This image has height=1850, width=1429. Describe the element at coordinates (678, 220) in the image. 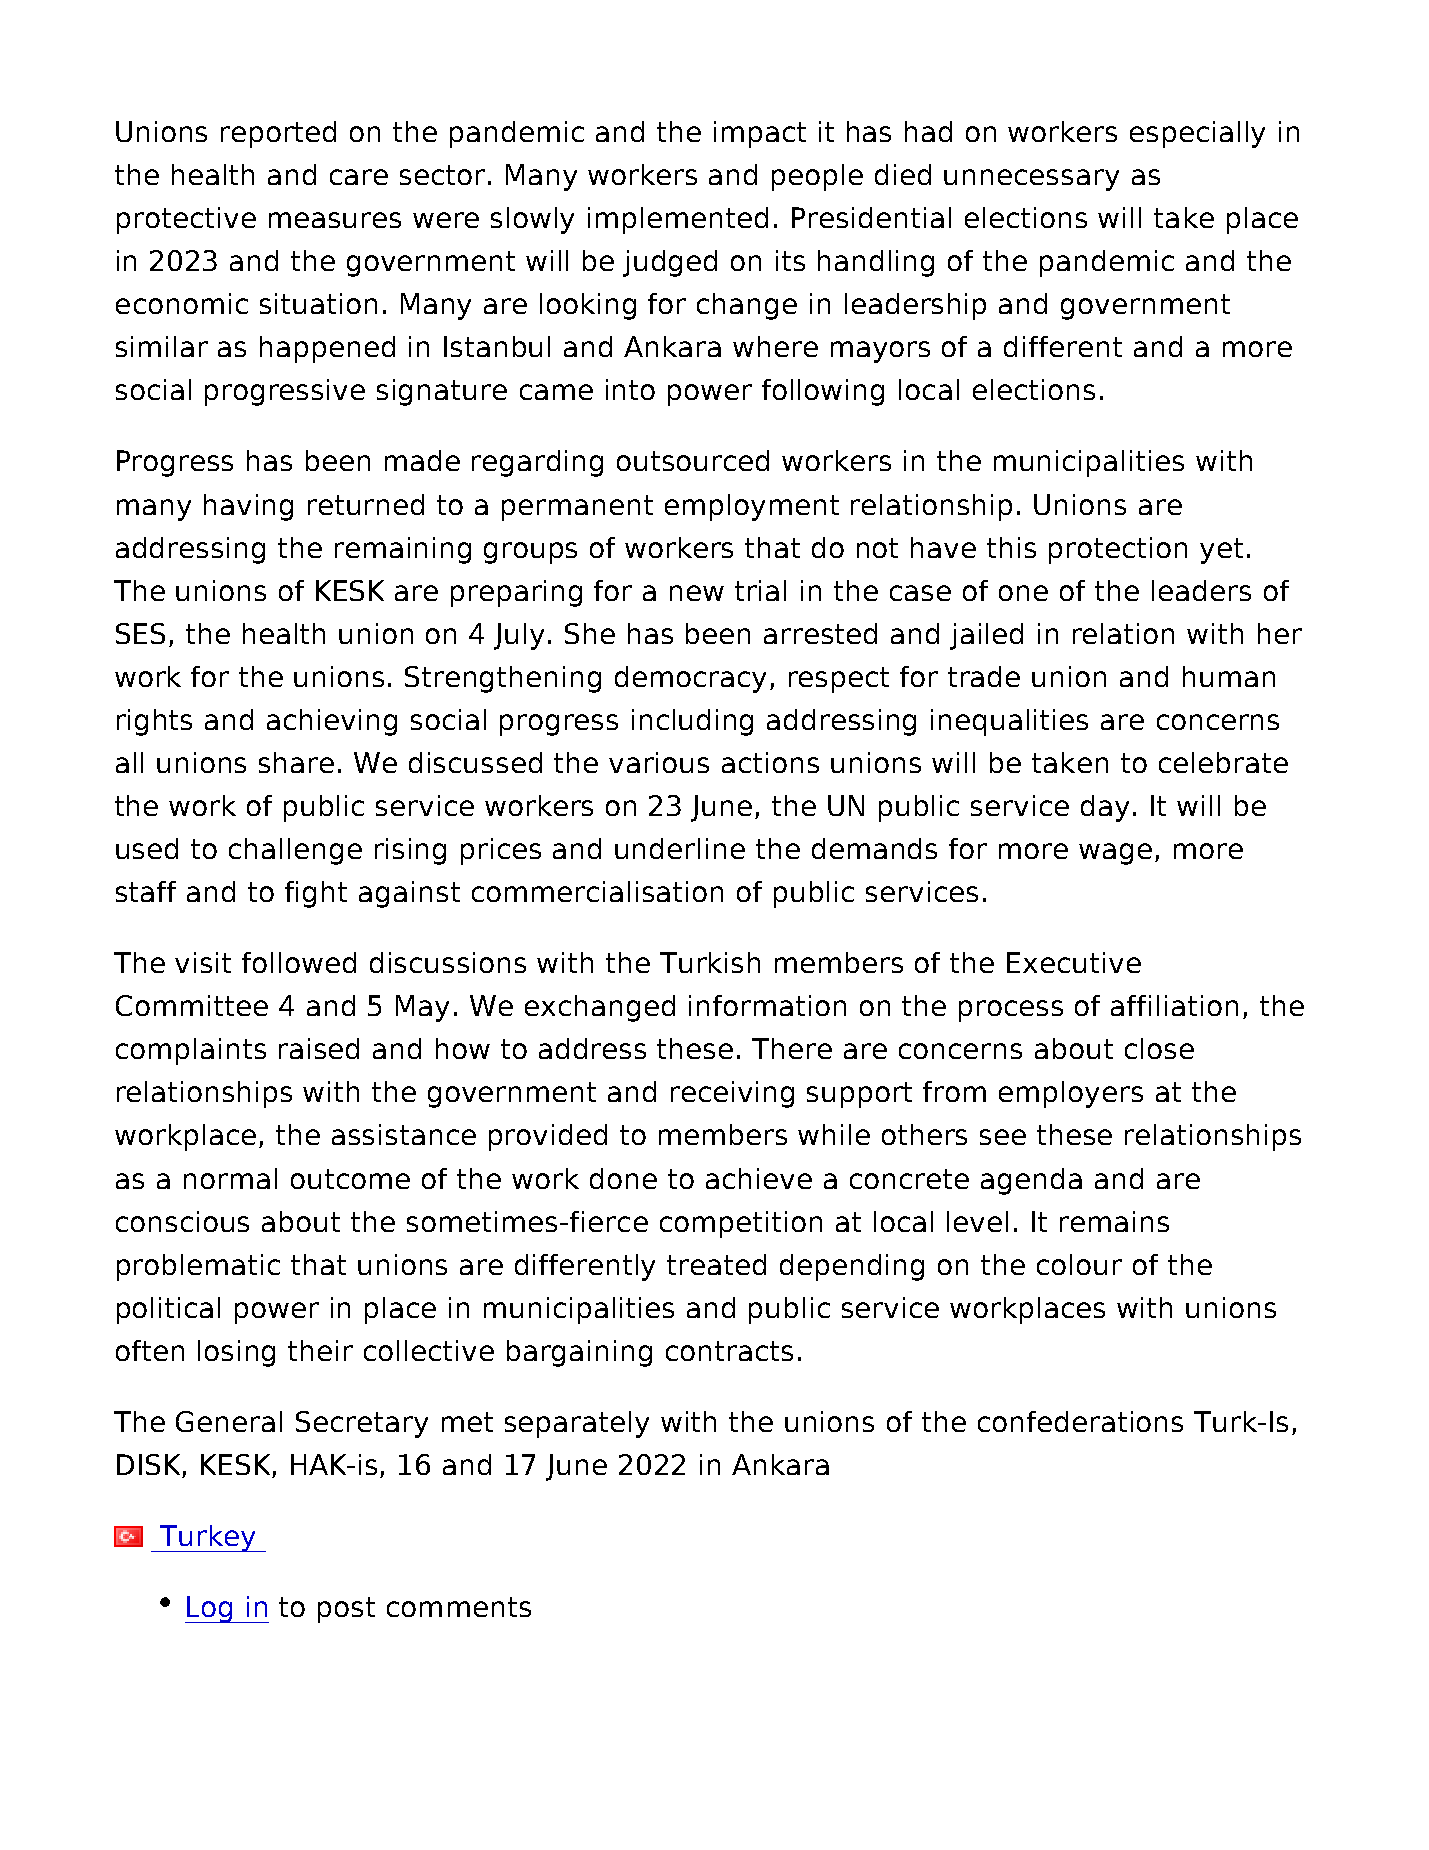

I see `implemented` at that location.
